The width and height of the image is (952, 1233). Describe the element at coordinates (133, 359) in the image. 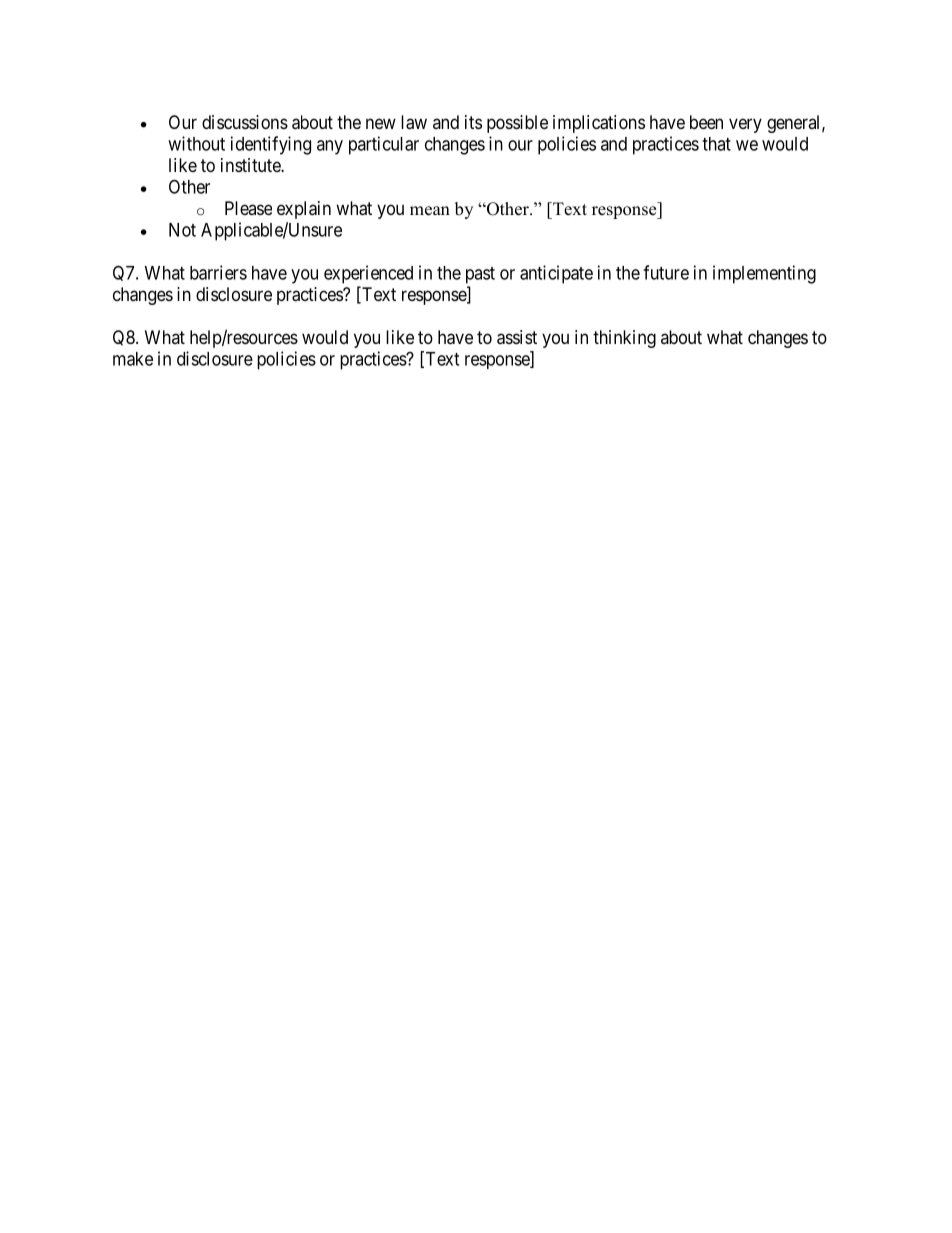

I see `make` at that location.
